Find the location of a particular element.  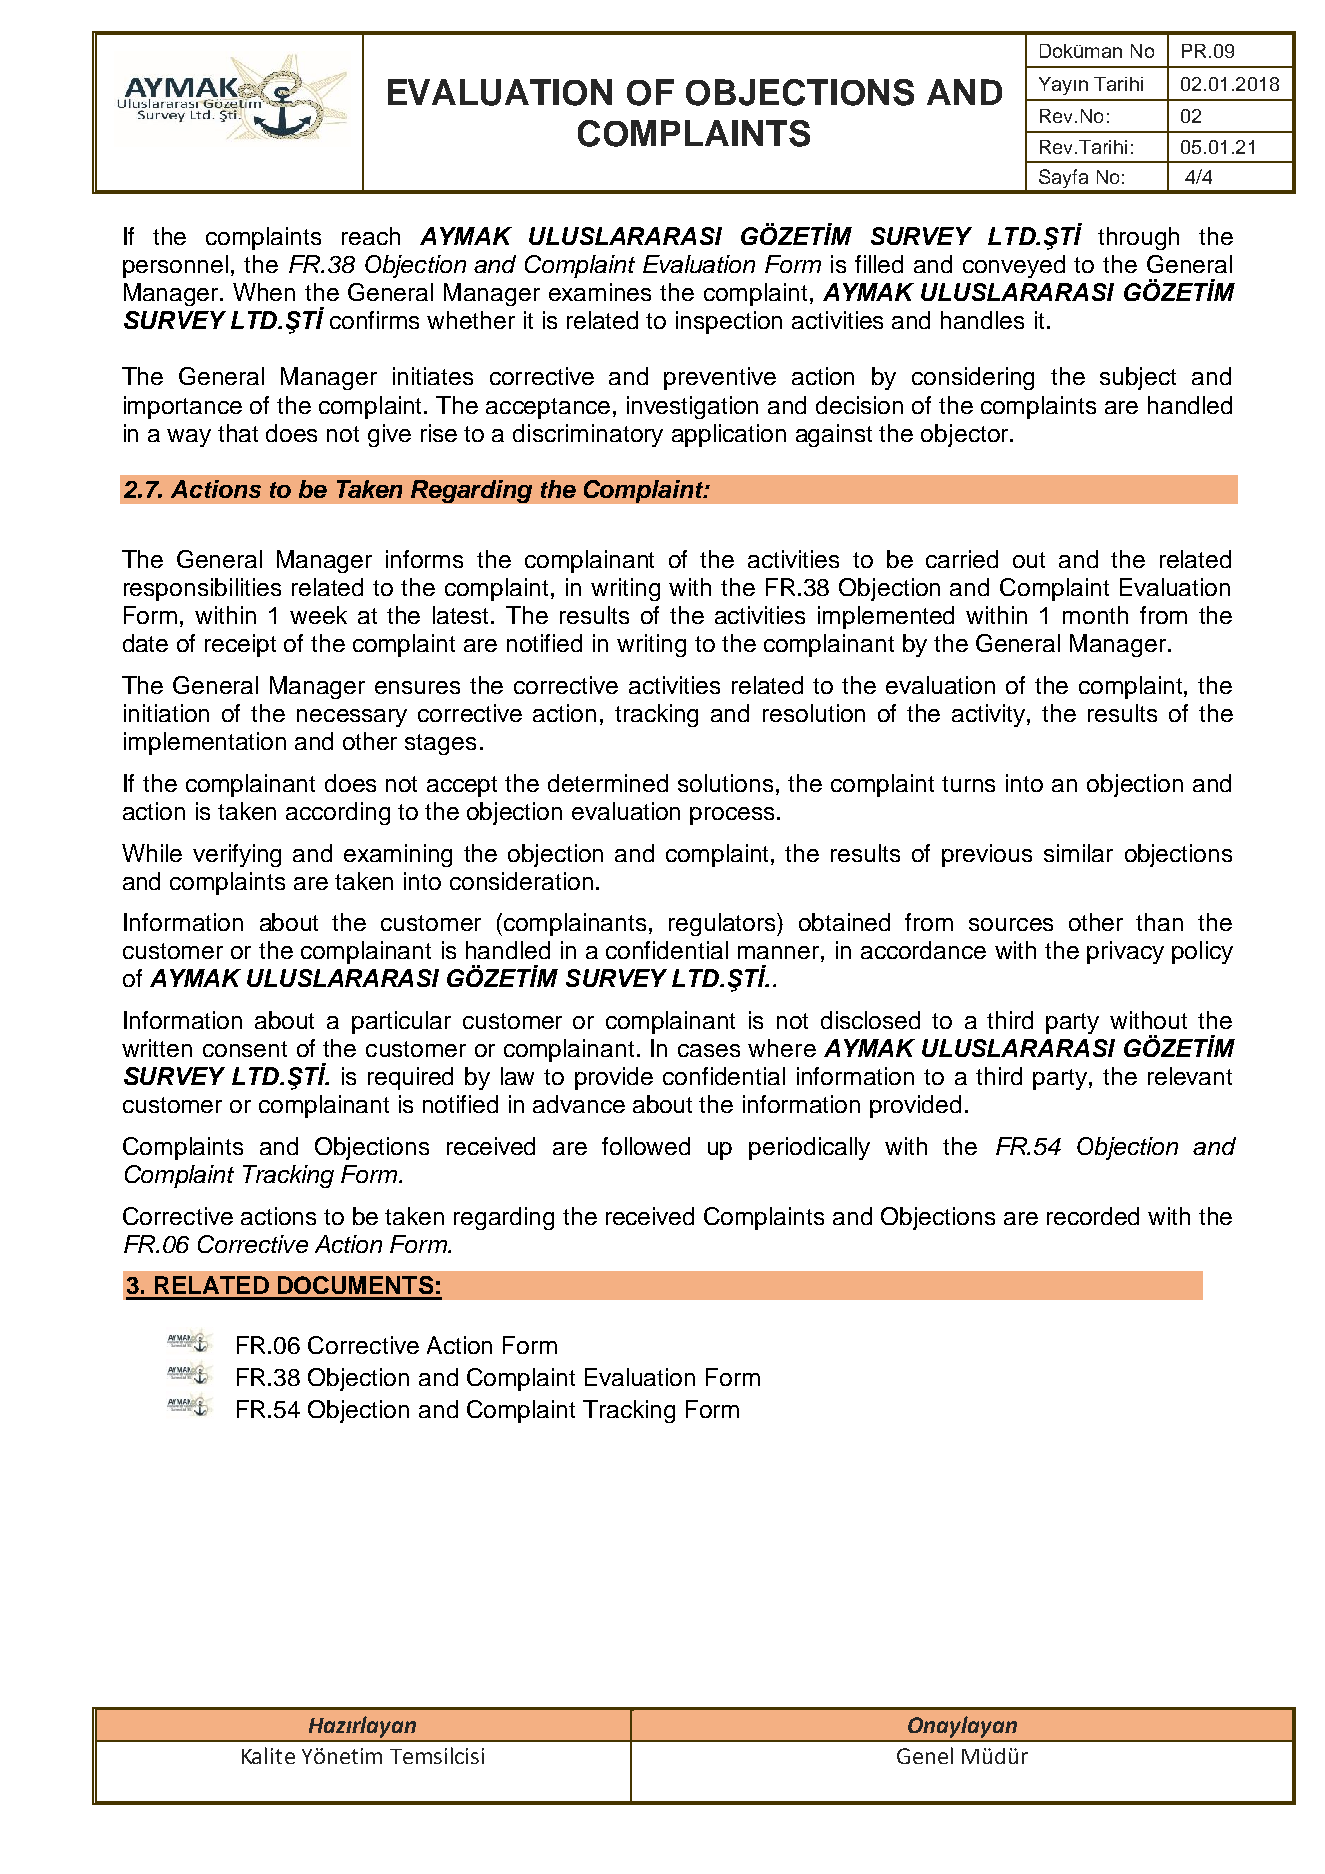

required is located at coordinates (410, 1078).
